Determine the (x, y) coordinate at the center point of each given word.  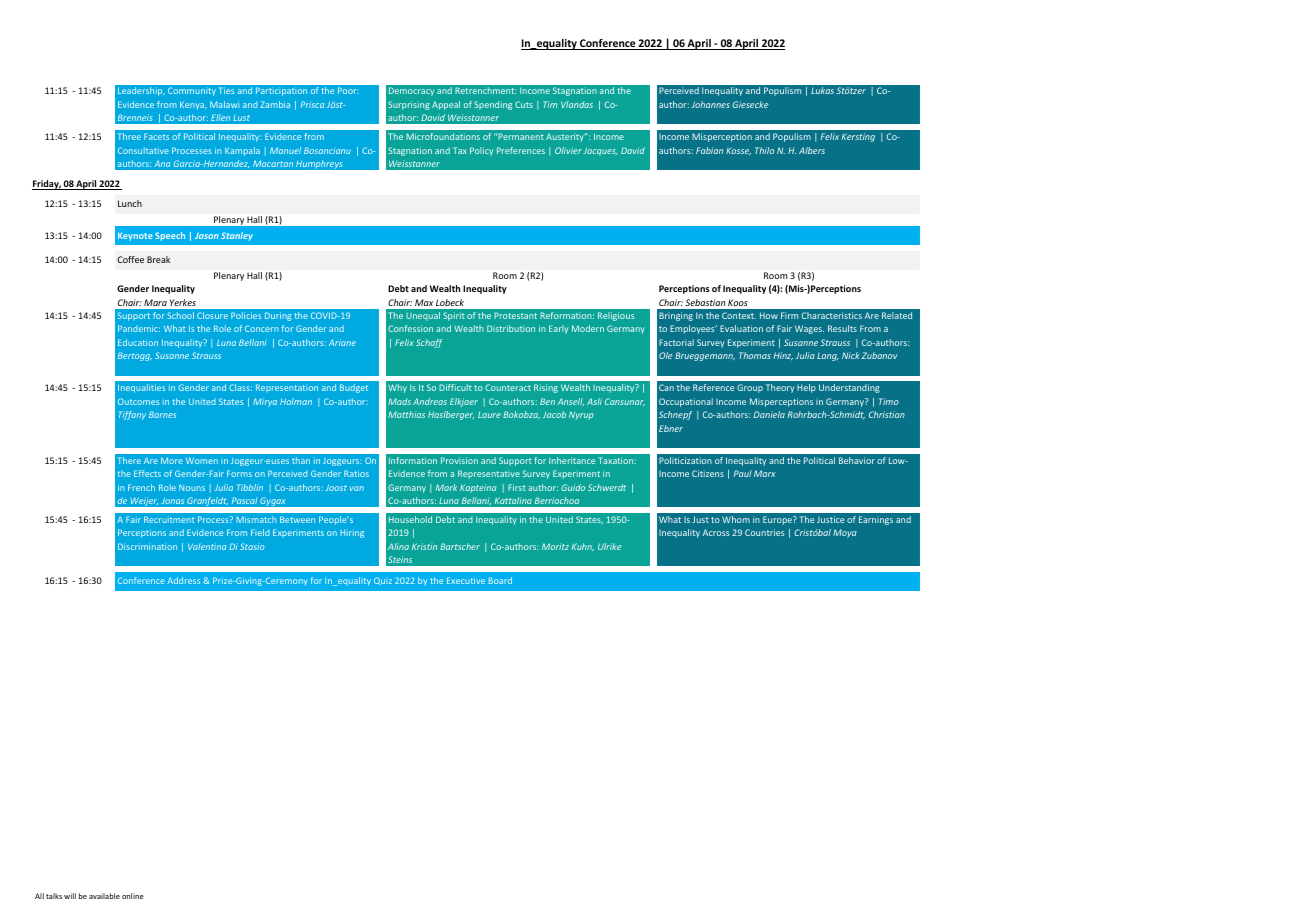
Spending (493, 105)
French (141, 487)
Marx (765, 473)
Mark (446, 487)
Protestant (515, 315)
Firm (789, 315)
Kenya (193, 105)
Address (183, 580)
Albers (812, 150)
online (133, 896)
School (180, 315)
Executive (466, 580)
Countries (764, 532)
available (104, 896)
